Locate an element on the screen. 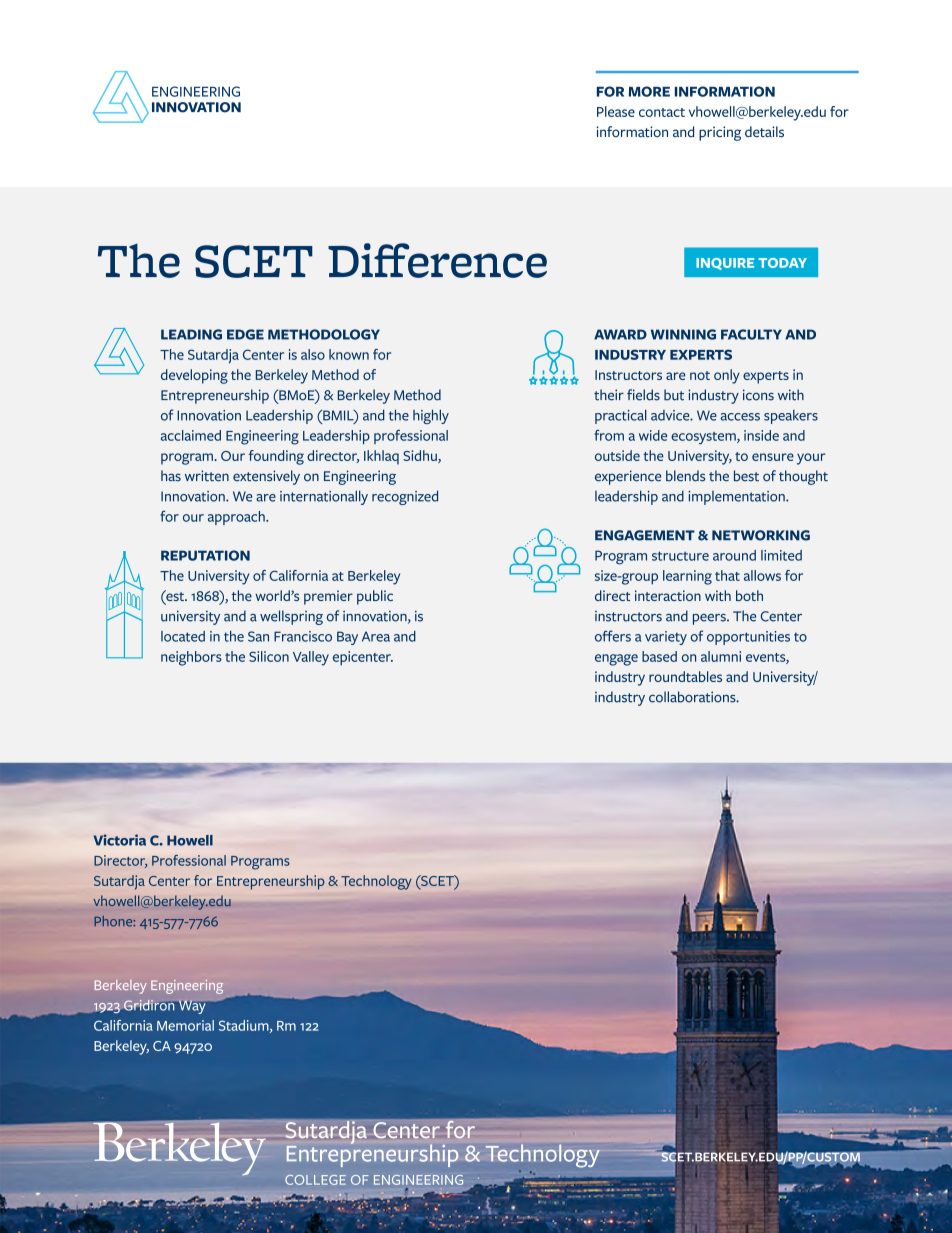 The image size is (952, 1233). LEADING is located at coordinates (191, 334).
